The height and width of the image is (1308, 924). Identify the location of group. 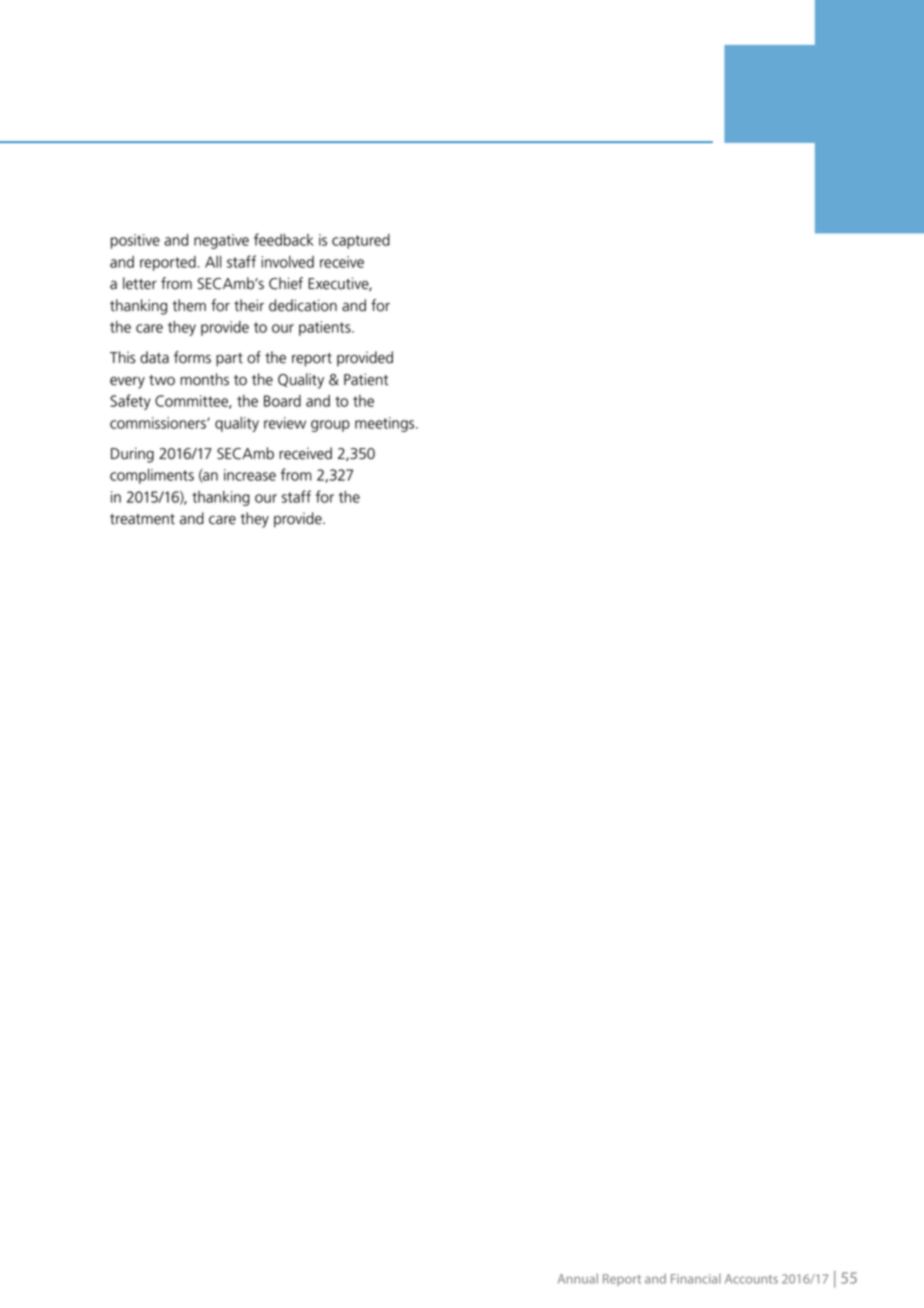
(330, 426).
